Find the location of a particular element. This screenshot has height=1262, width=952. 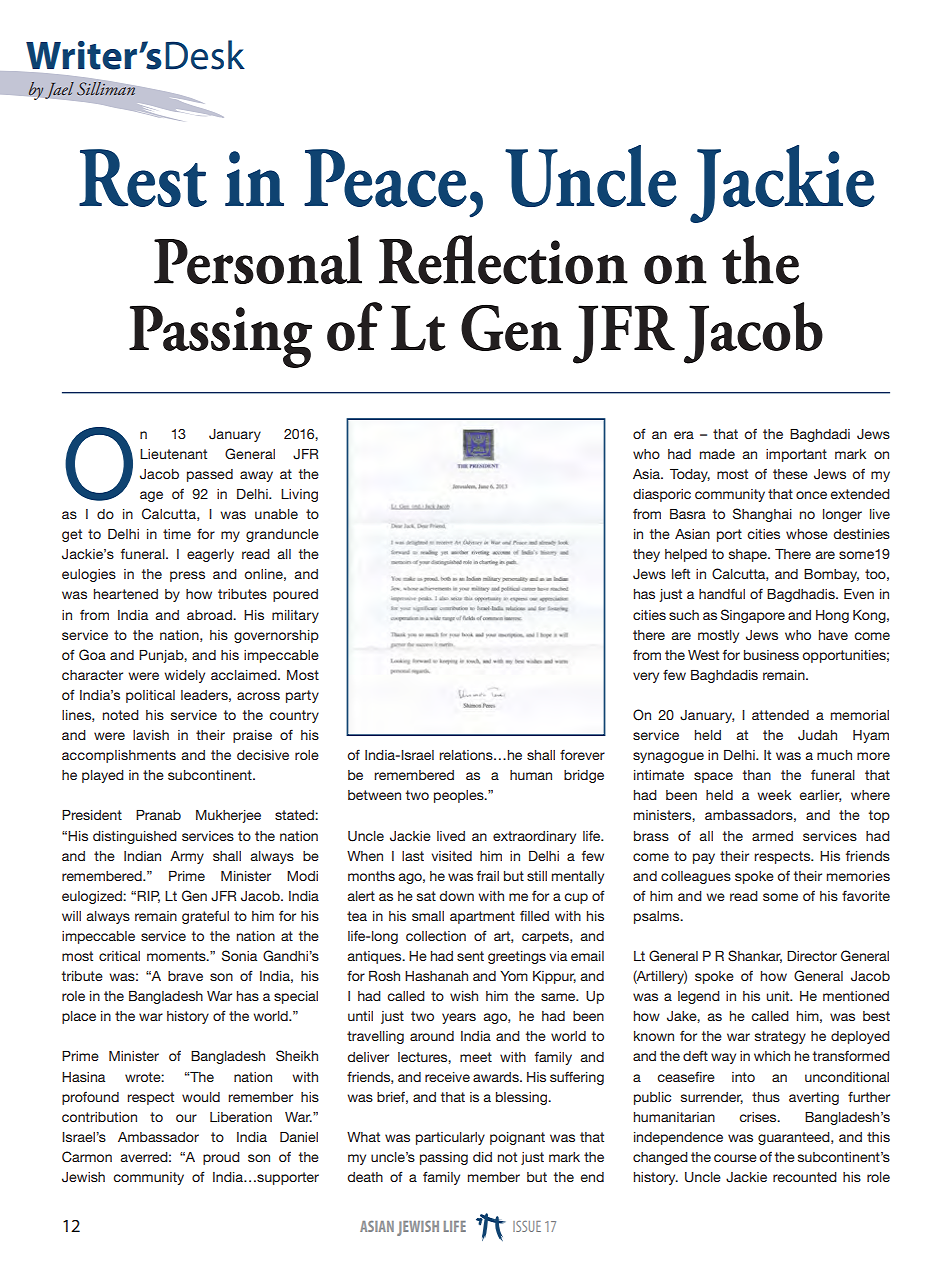

made is located at coordinates (717, 454).
